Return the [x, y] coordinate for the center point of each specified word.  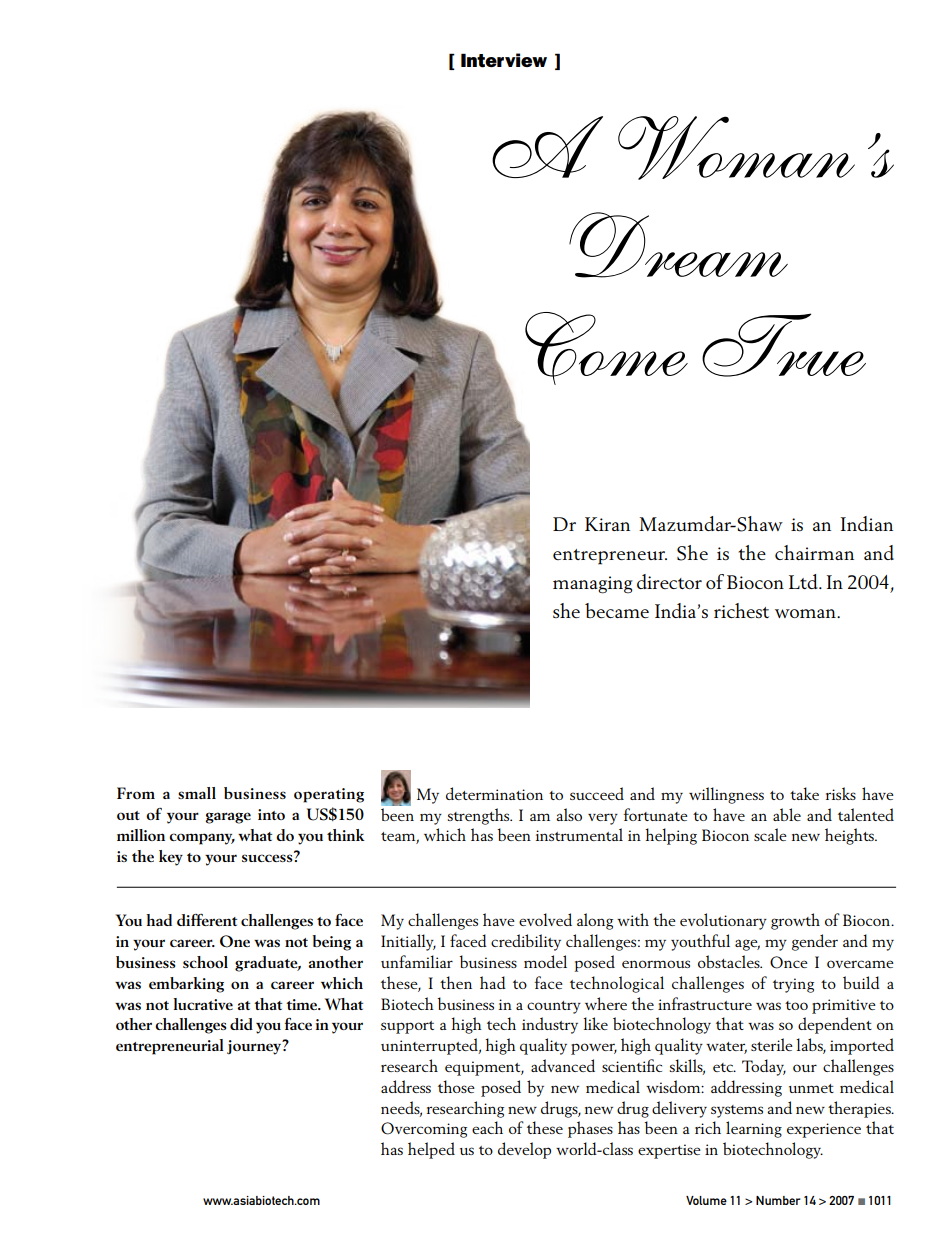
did [241, 1024]
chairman [814, 552]
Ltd [804, 581]
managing [593, 585]
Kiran [607, 524]
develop [524, 1150]
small [197, 793]
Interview [504, 60]
